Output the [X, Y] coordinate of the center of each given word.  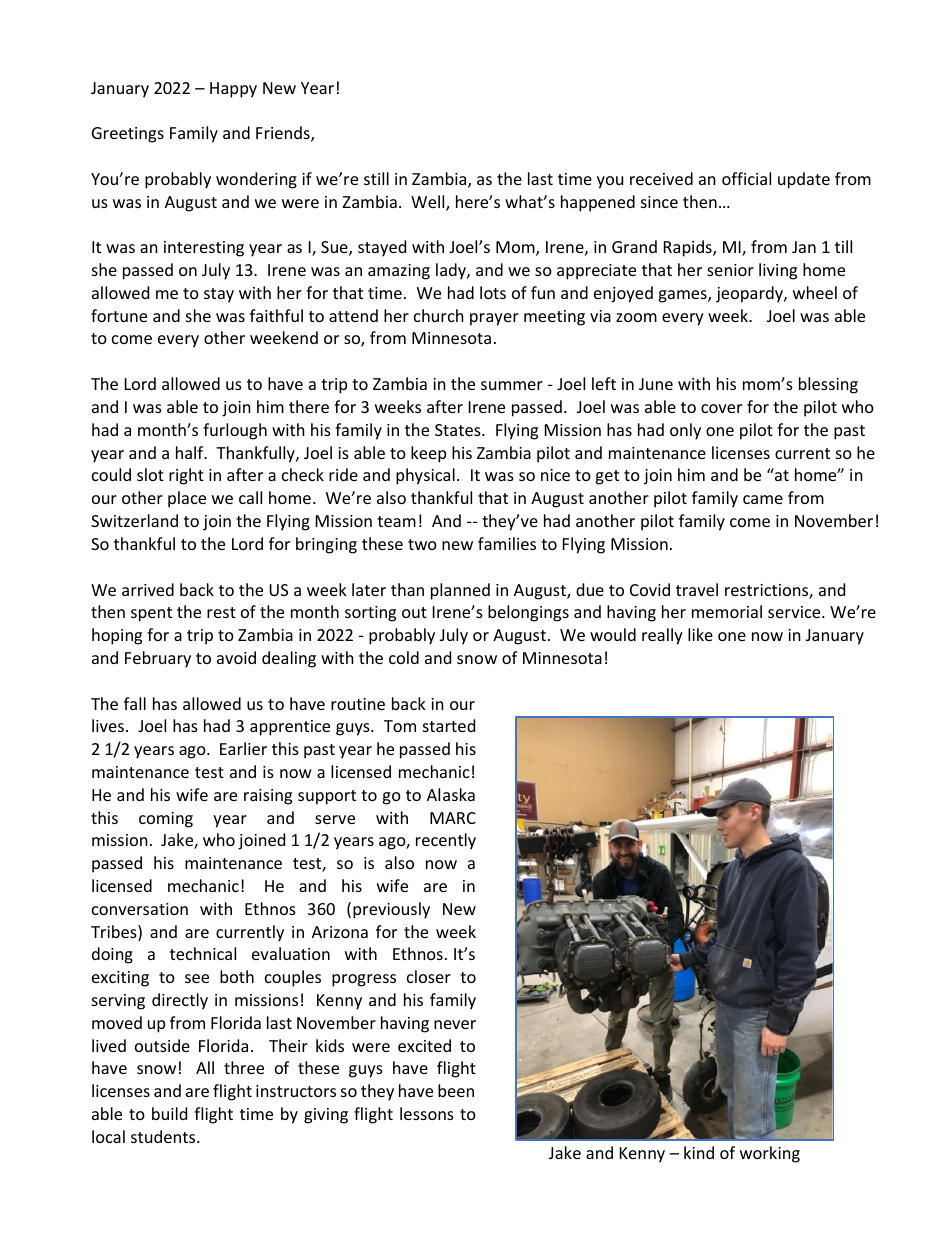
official [746, 178]
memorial [727, 611]
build [169, 1113]
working [770, 1154]
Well [429, 203]
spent [151, 614]
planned [460, 591]
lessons [427, 1113]
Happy [233, 90]
